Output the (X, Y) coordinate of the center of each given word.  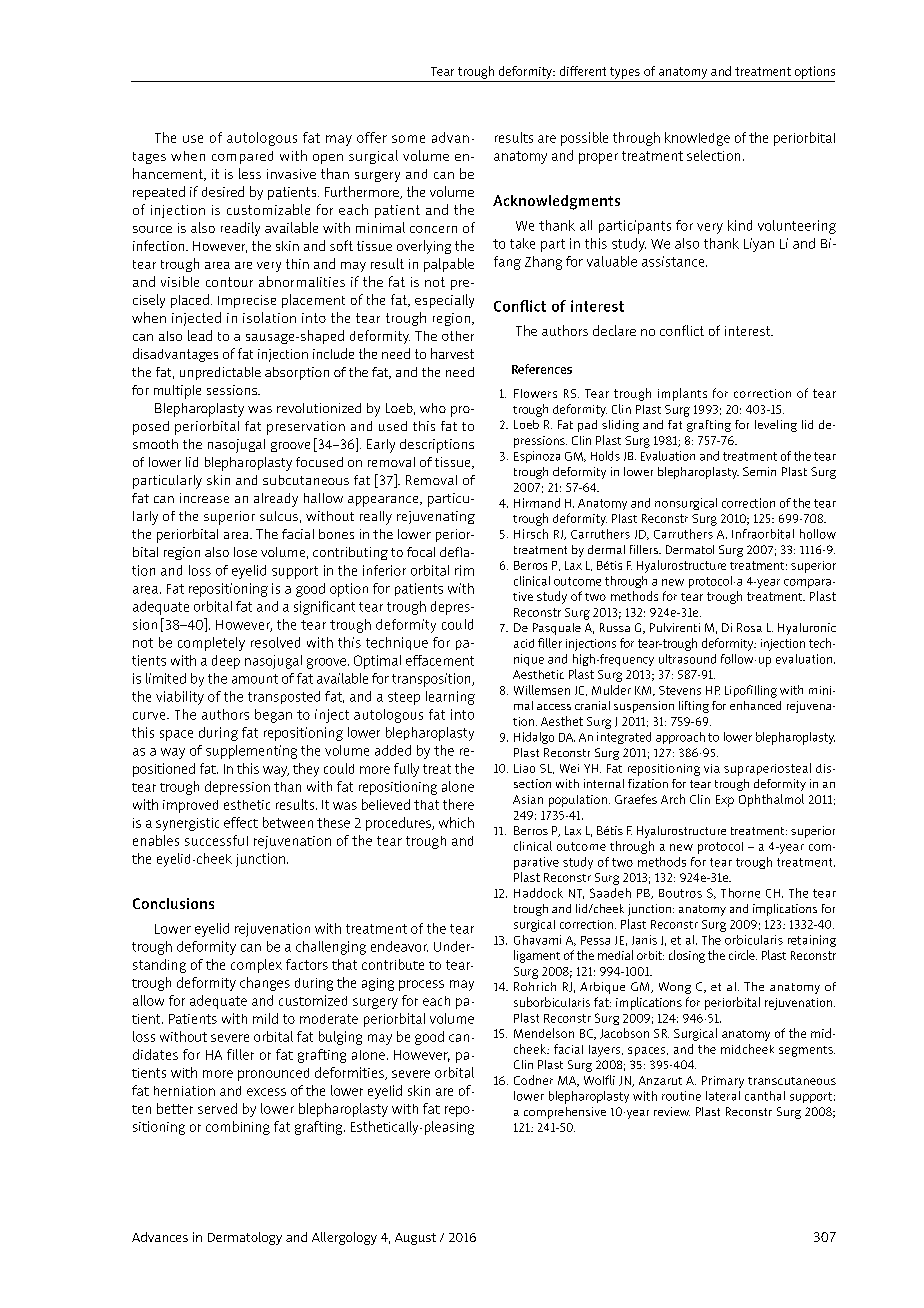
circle (743, 955)
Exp (725, 801)
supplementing (251, 752)
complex (256, 966)
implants (682, 394)
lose (245, 552)
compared (242, 157)
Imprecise (247, 301)
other (458, 336)
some (408, 139)
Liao (524, 768)
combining (238, 1128)
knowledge (697, 139)
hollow (818, 534)
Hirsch (531, 534)
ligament (537, 956)
